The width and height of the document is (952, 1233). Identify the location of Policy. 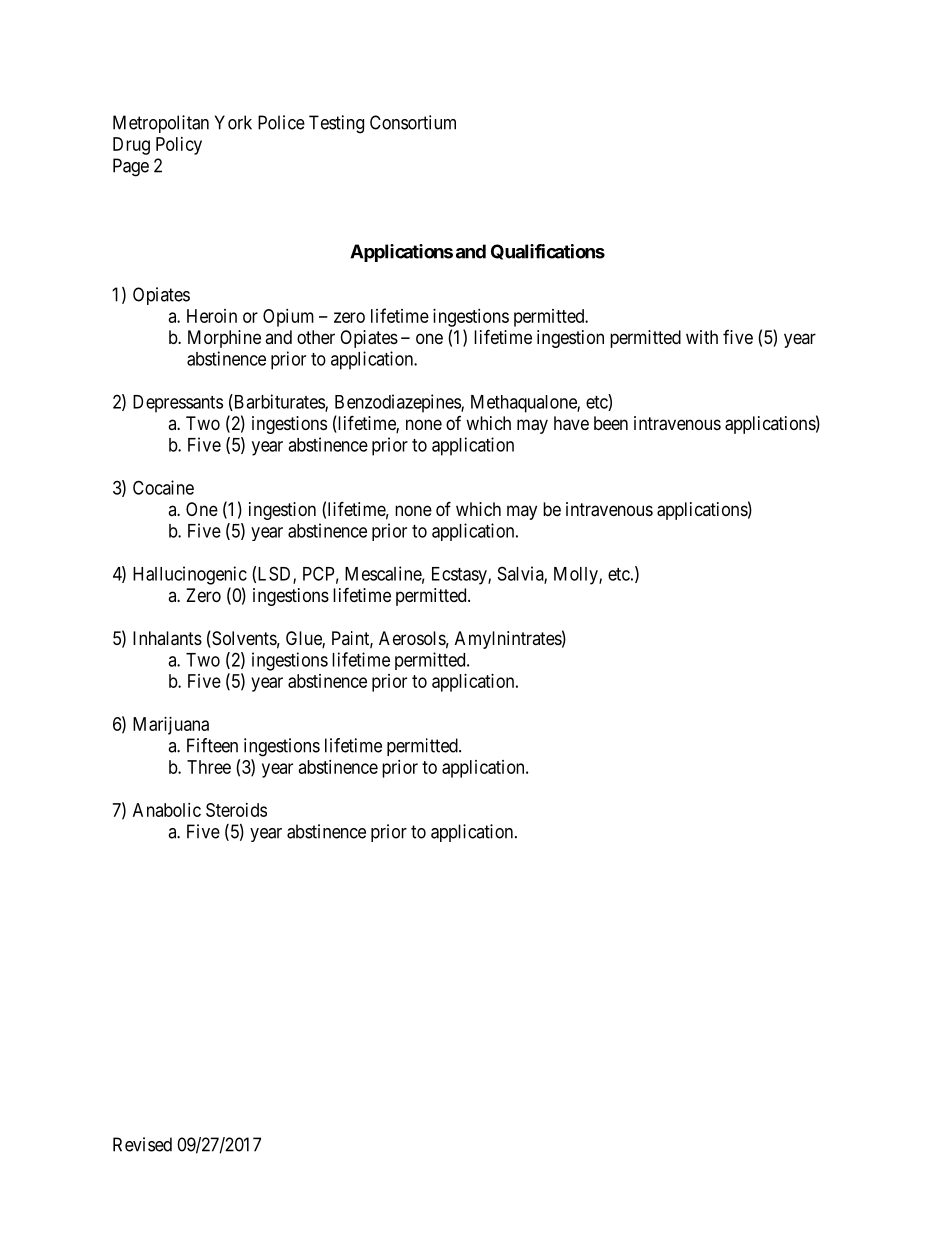
(179, 146).
